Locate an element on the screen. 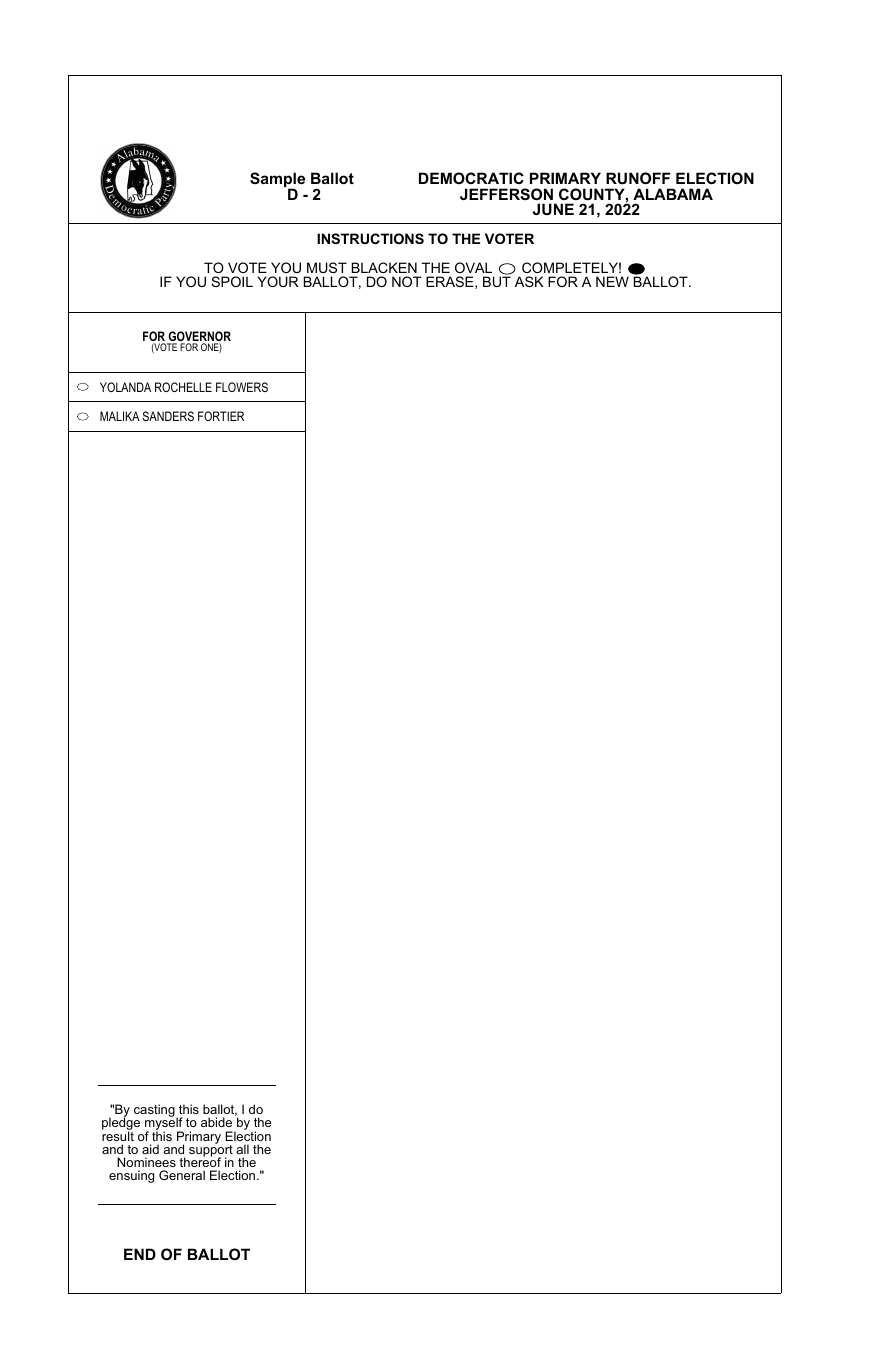 The image size is (896, 1368). SPOIL is located at coordinates (232, 281).
